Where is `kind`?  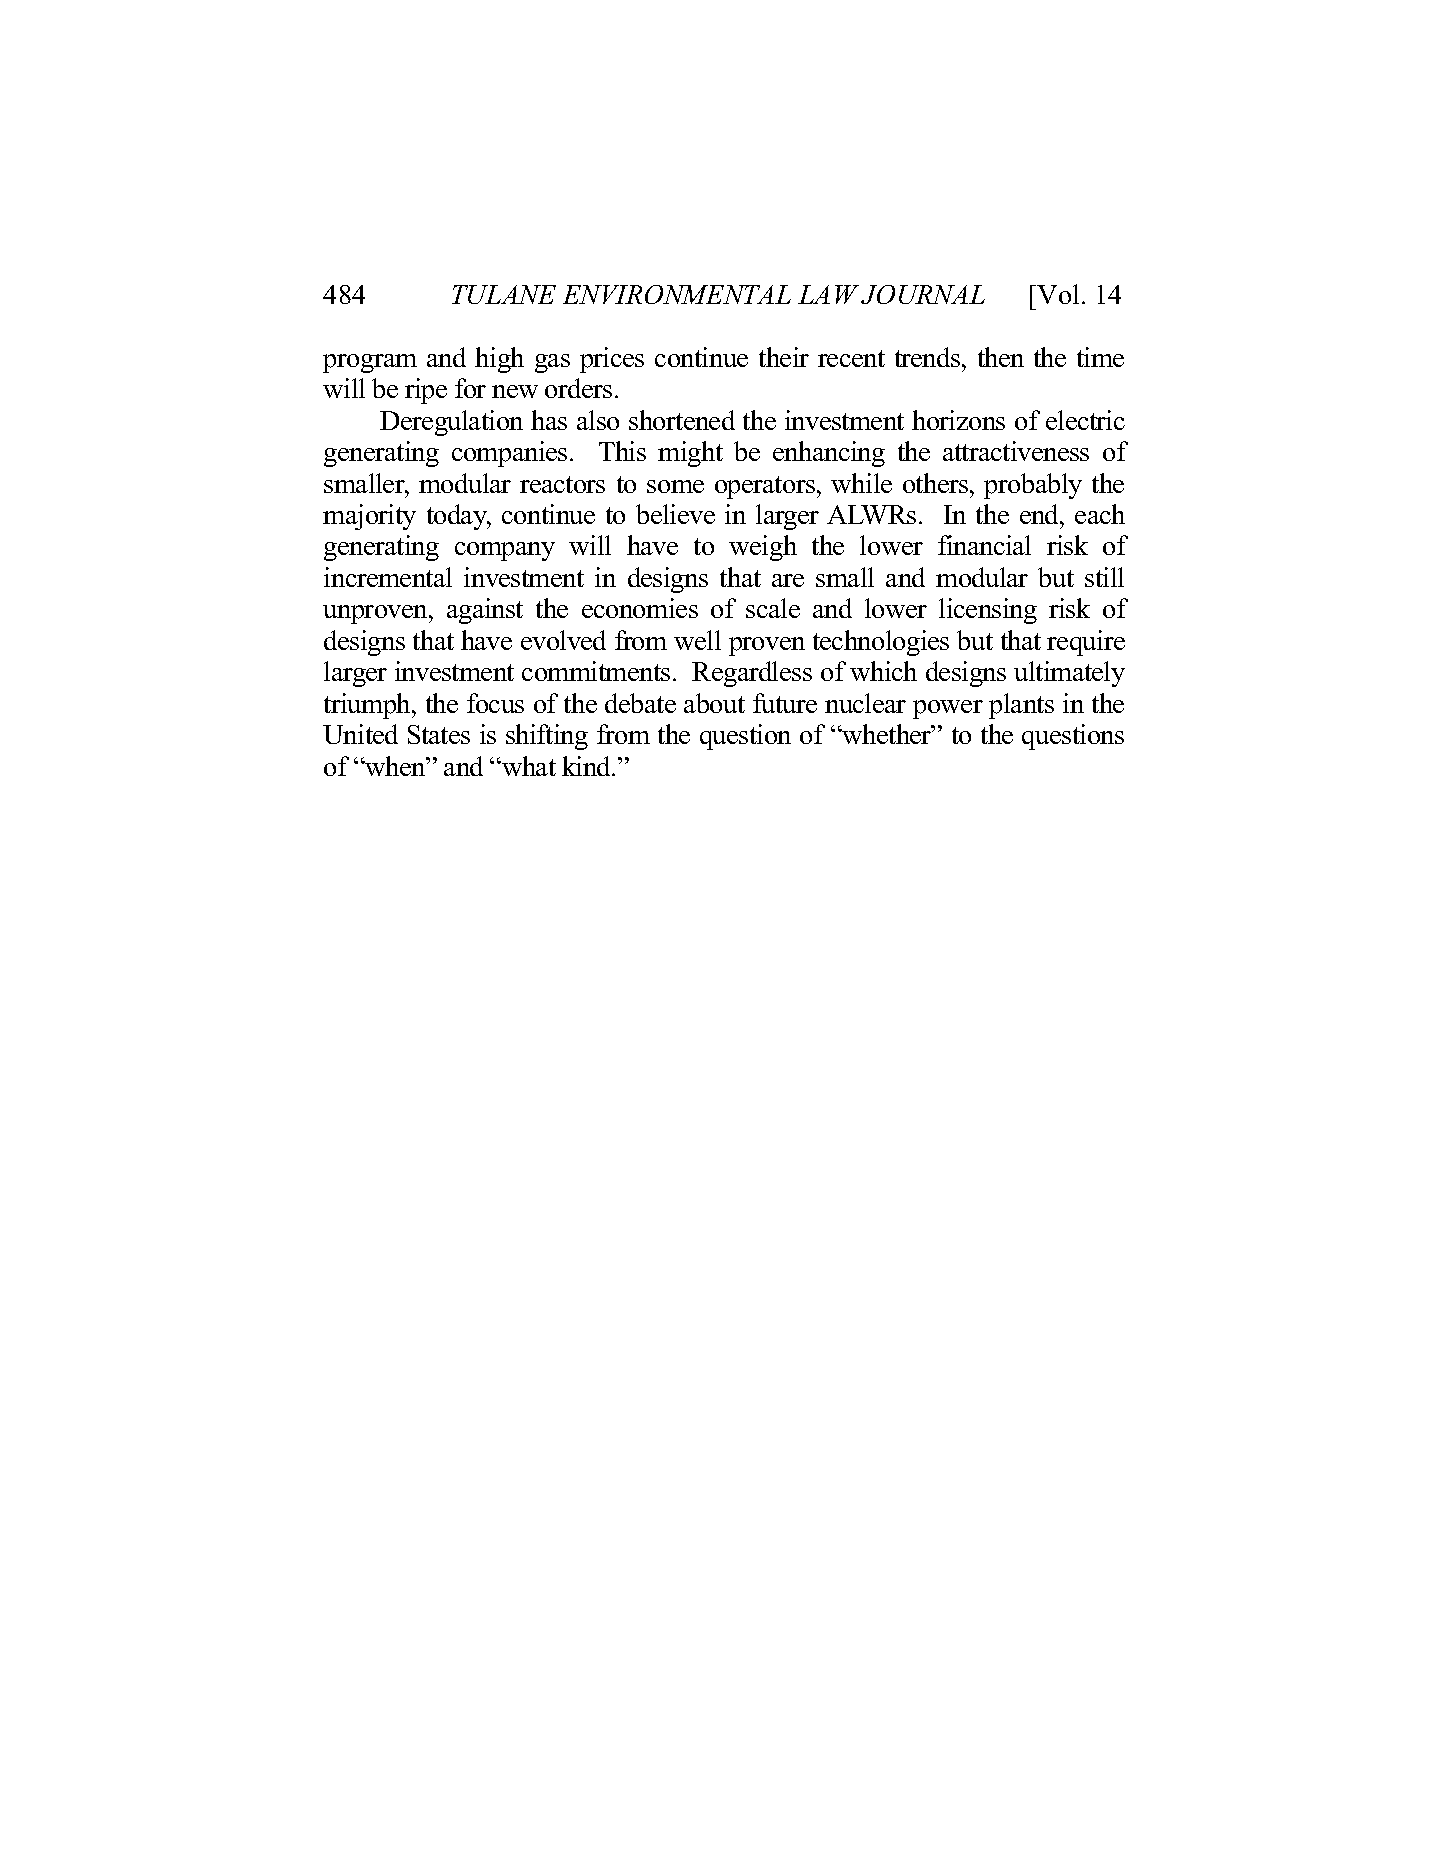 kind is located at coordinates (588, 766).
